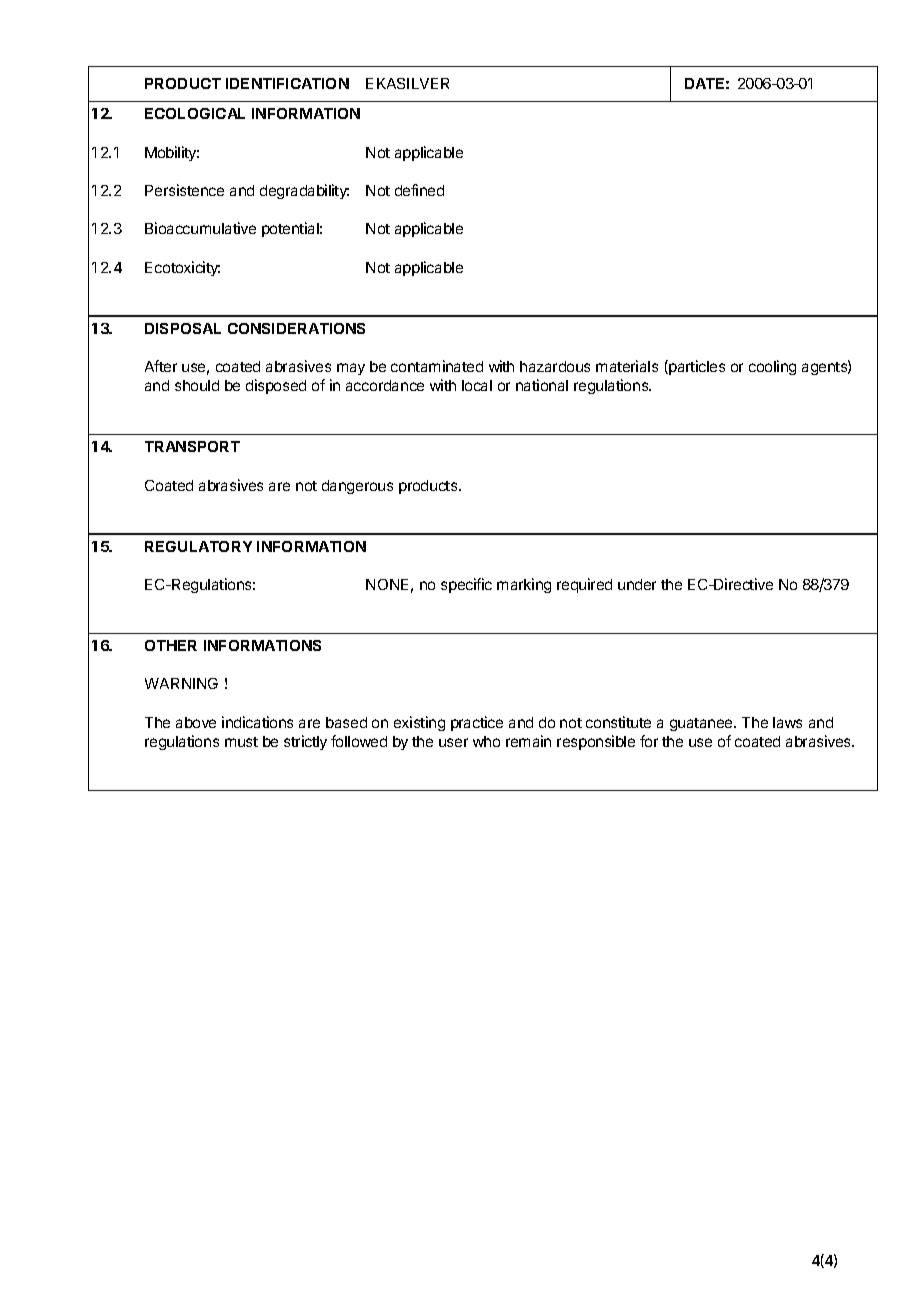  Describe the element at coordinates (787, 722) in the screenshot. I see `laws` at that location.
